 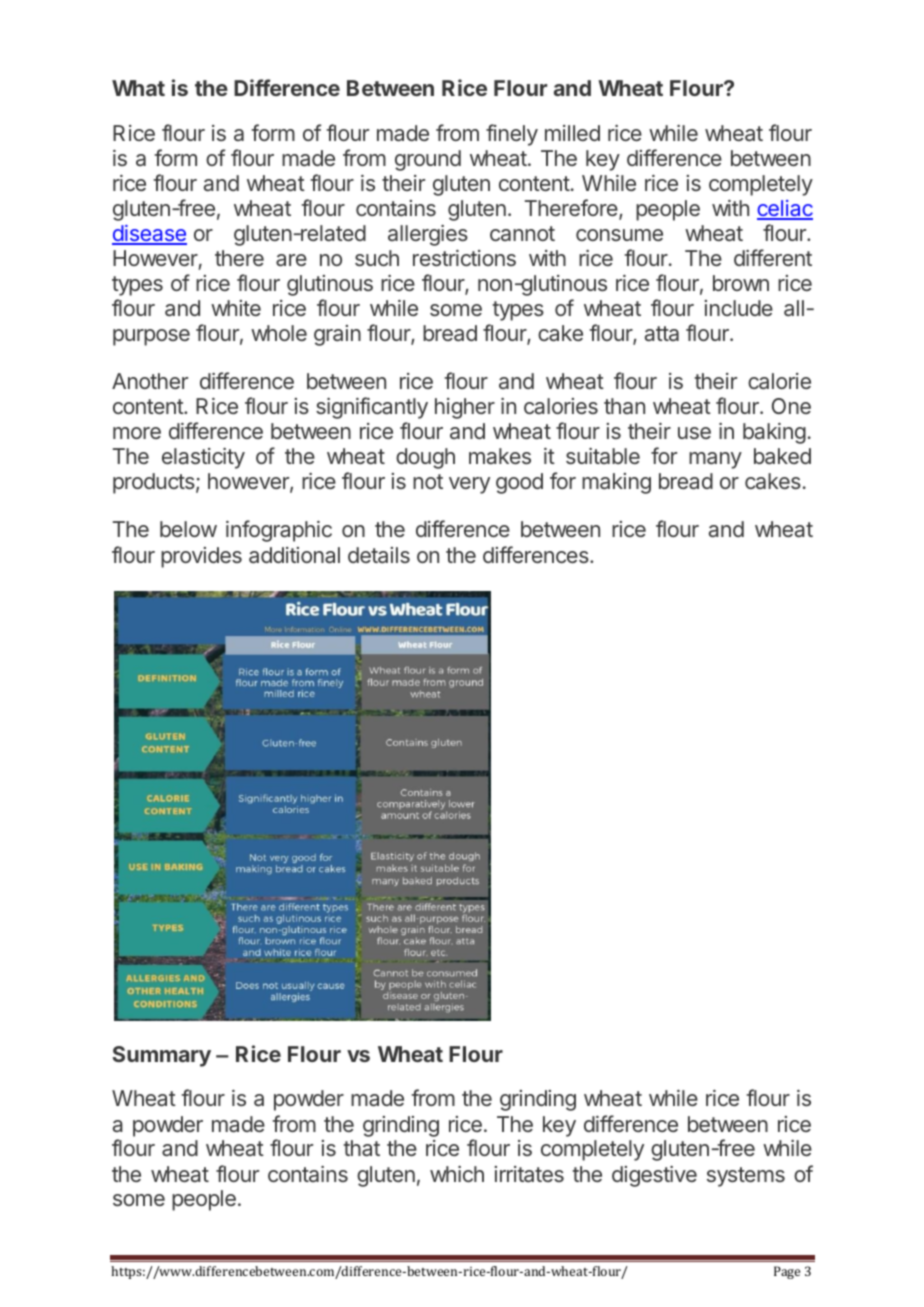 What do you see at coordinates (138, 88) in the document?
I see `What` at bounding box center [138, 88].
